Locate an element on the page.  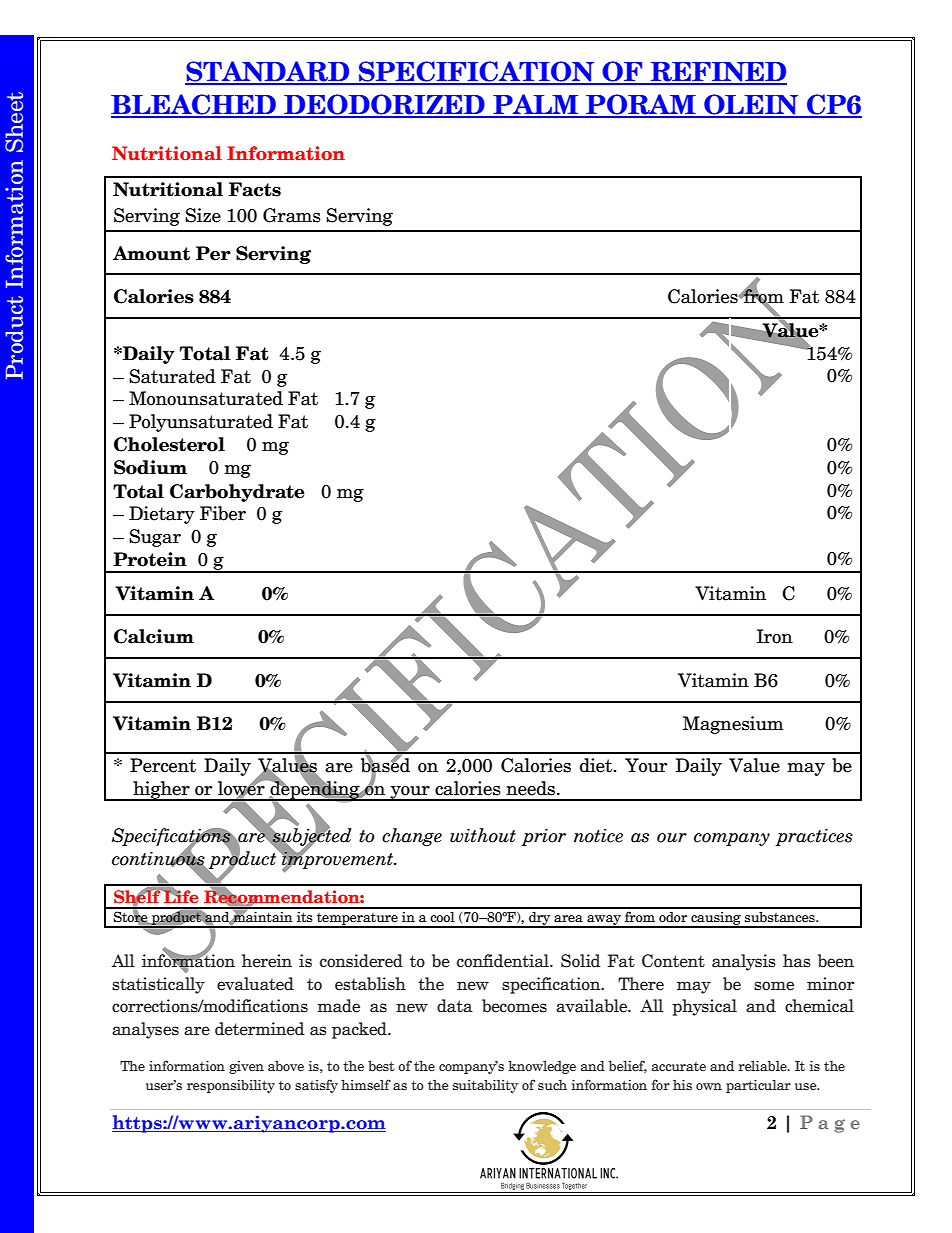
STANDARD is located at coordinates (268, 72).
